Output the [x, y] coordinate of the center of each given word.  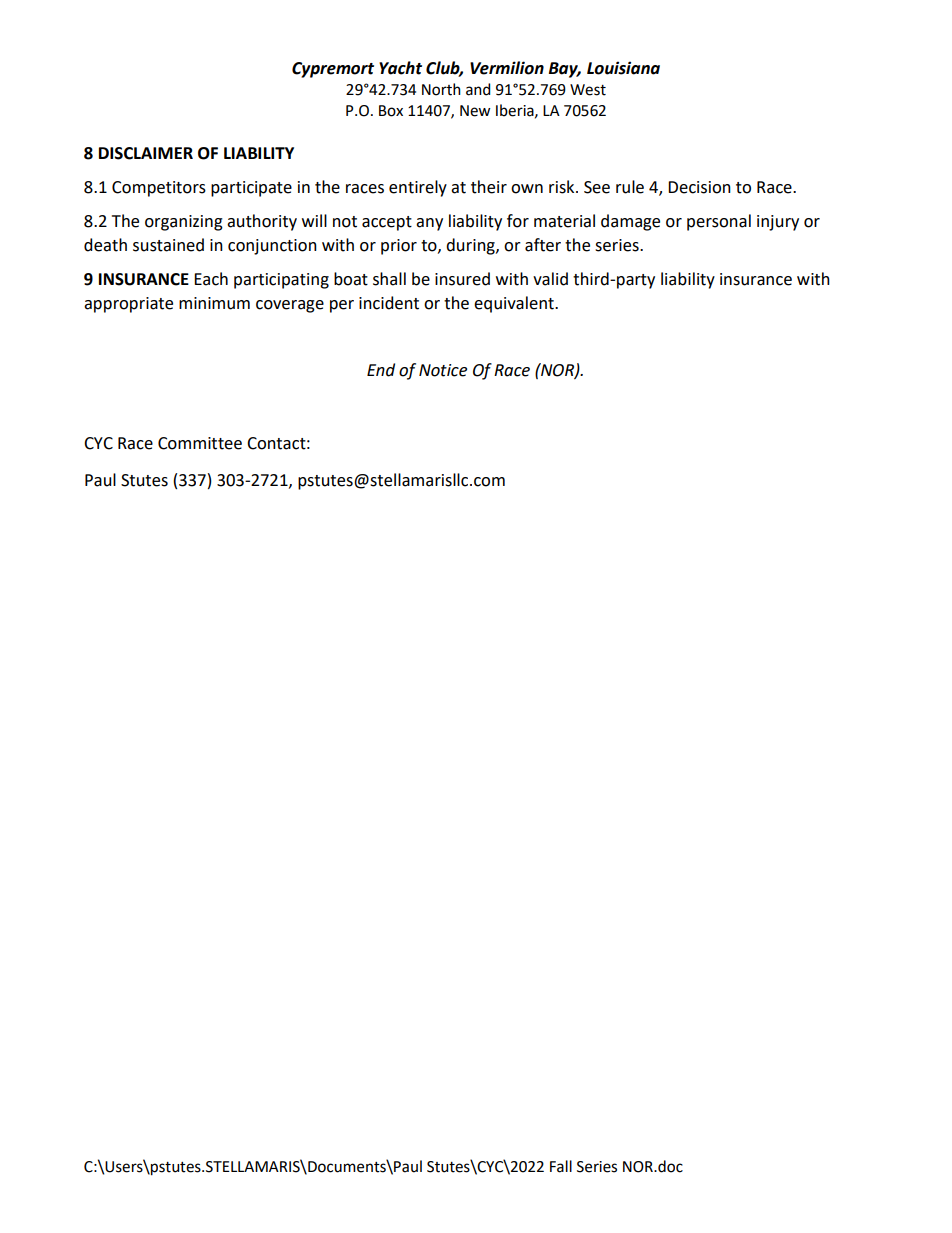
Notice [443, 370]
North [441, 89]
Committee [200, 443]
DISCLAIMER [146, 153]
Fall [561, 1166]
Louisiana [623, 68]
